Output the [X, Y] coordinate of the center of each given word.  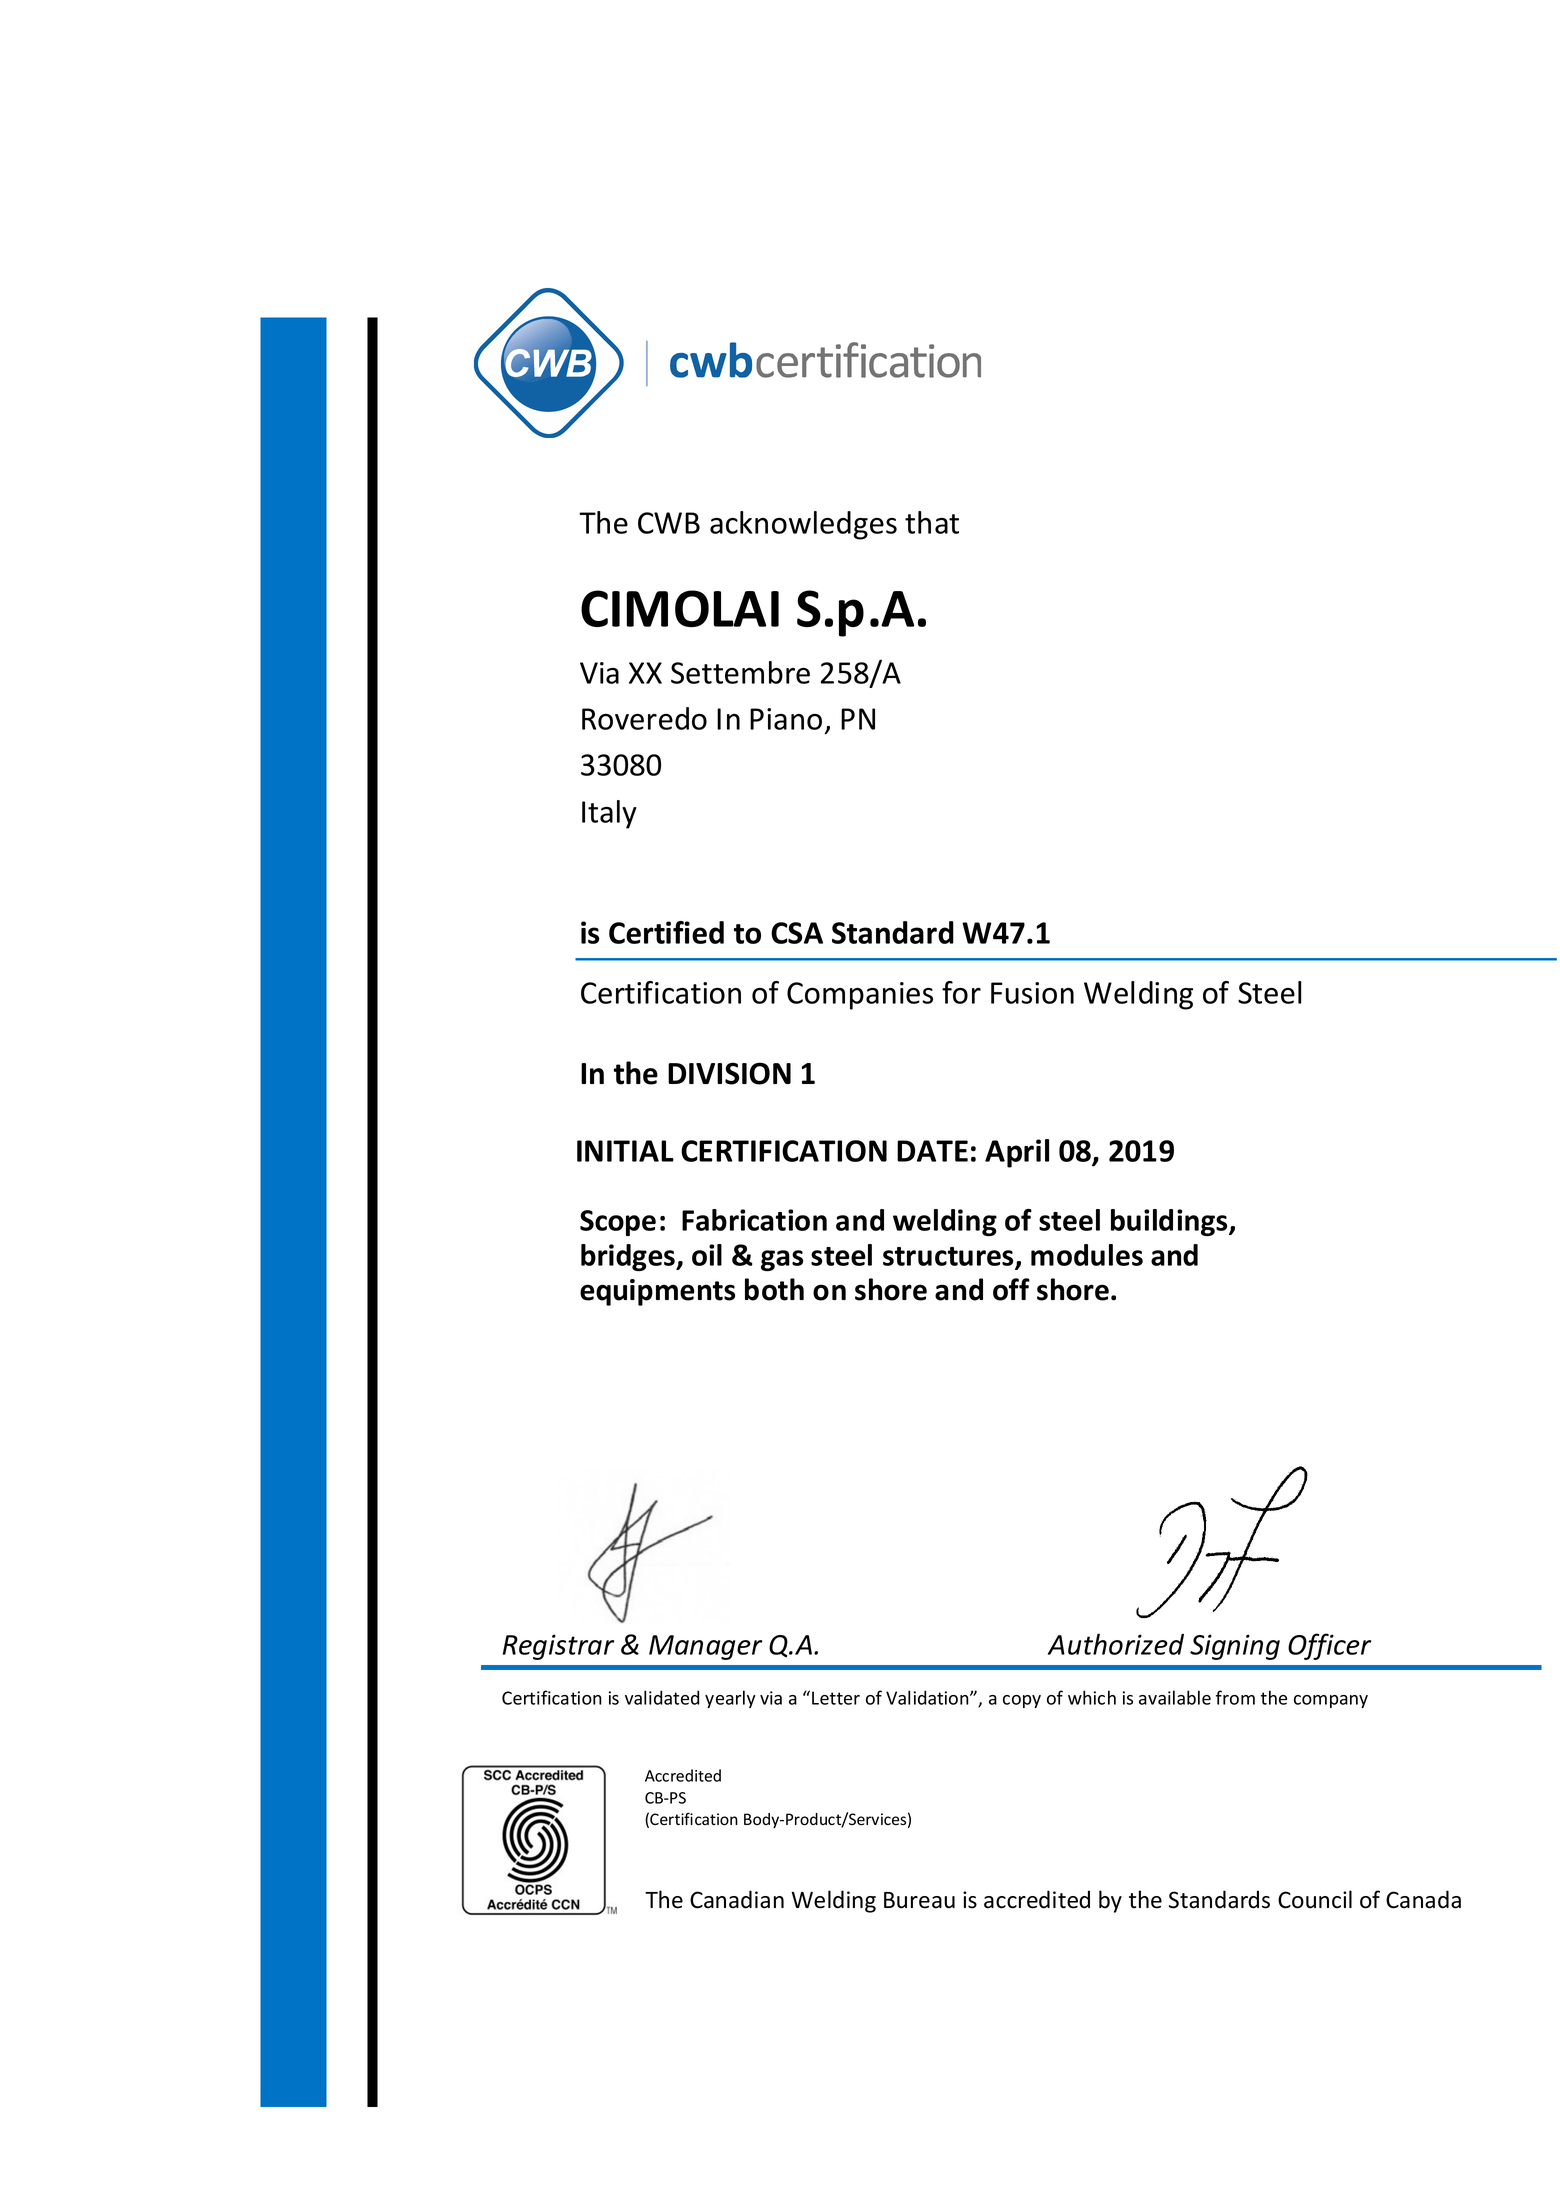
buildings [1170, 1222]
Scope [618, 1223]
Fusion [1032, 993]
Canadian [737, 1899]
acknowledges [803, 525]
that [932, 522]
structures [949, 1257]
